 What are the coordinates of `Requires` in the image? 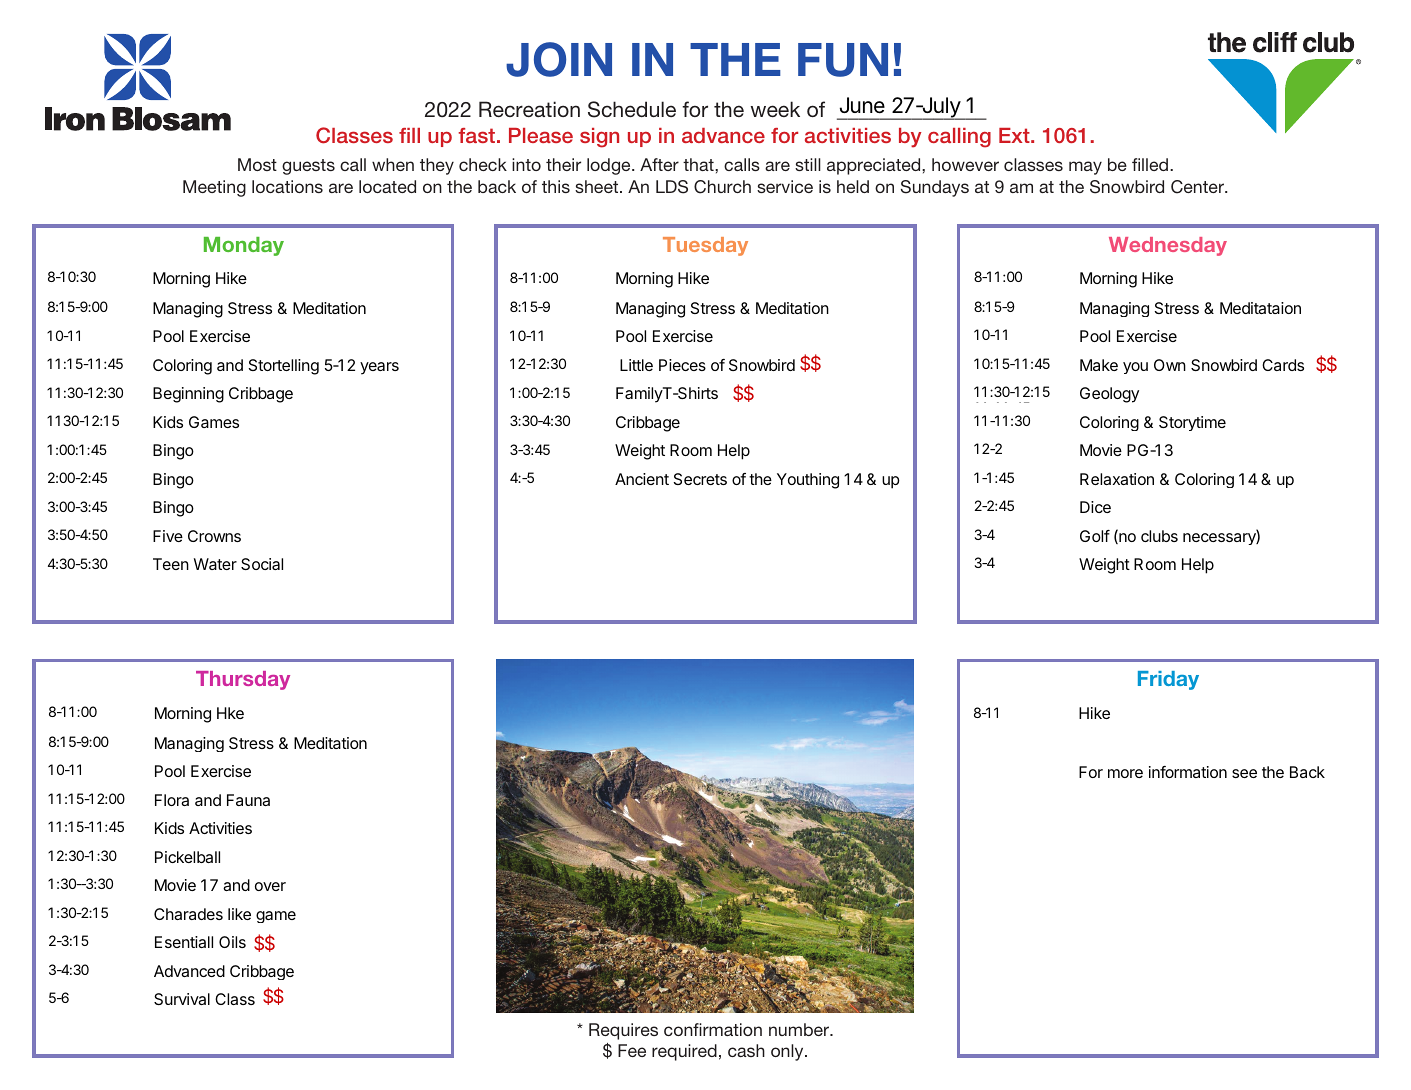 It's located at (623, 1031).
